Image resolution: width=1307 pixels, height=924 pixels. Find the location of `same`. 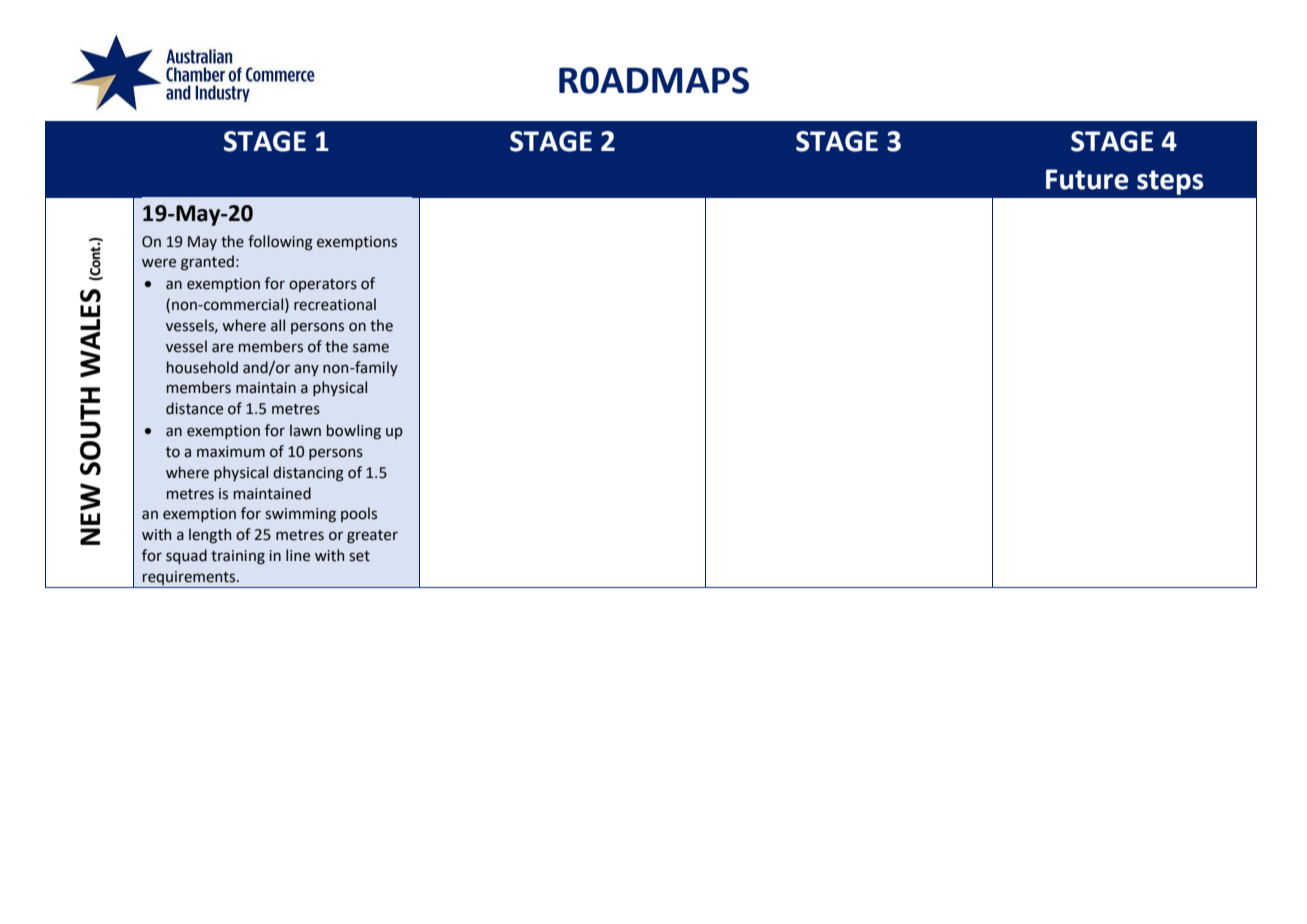

same is located at coordinates (371, 348).
